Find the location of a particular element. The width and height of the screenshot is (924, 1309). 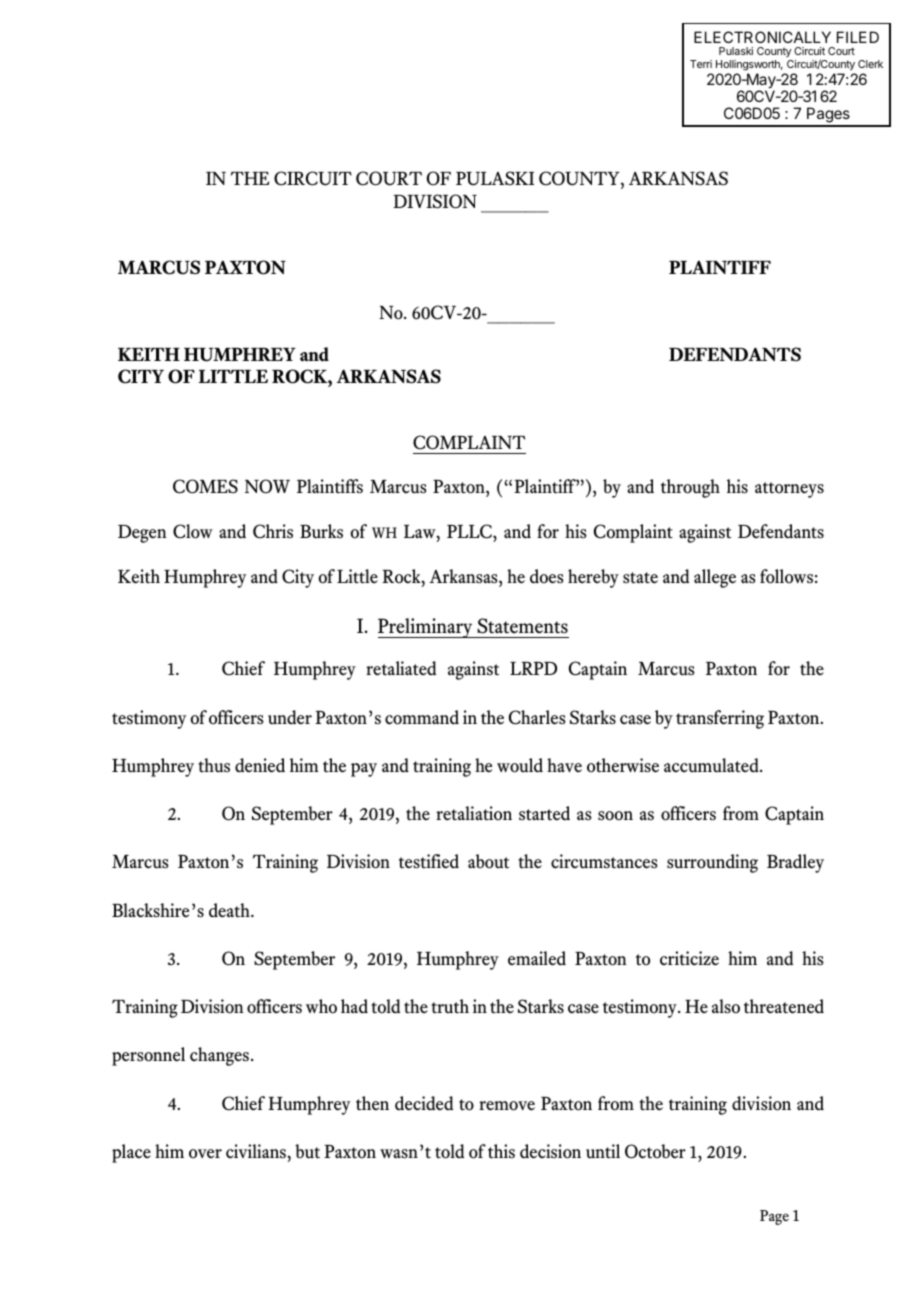

accumulated is located at coordinates (712, 765).
